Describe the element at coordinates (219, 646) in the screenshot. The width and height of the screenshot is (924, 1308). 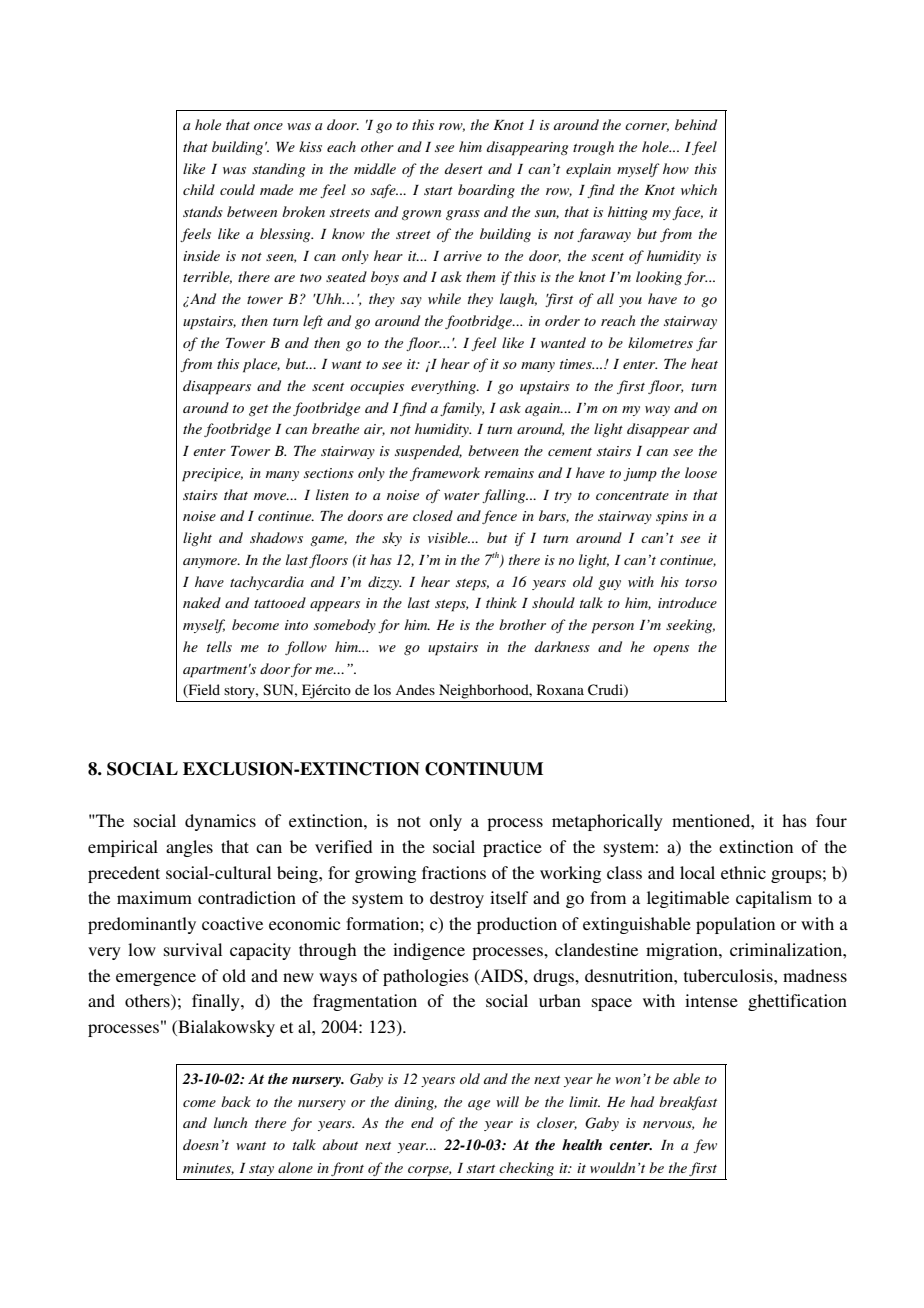
I see `tells` at that location.
